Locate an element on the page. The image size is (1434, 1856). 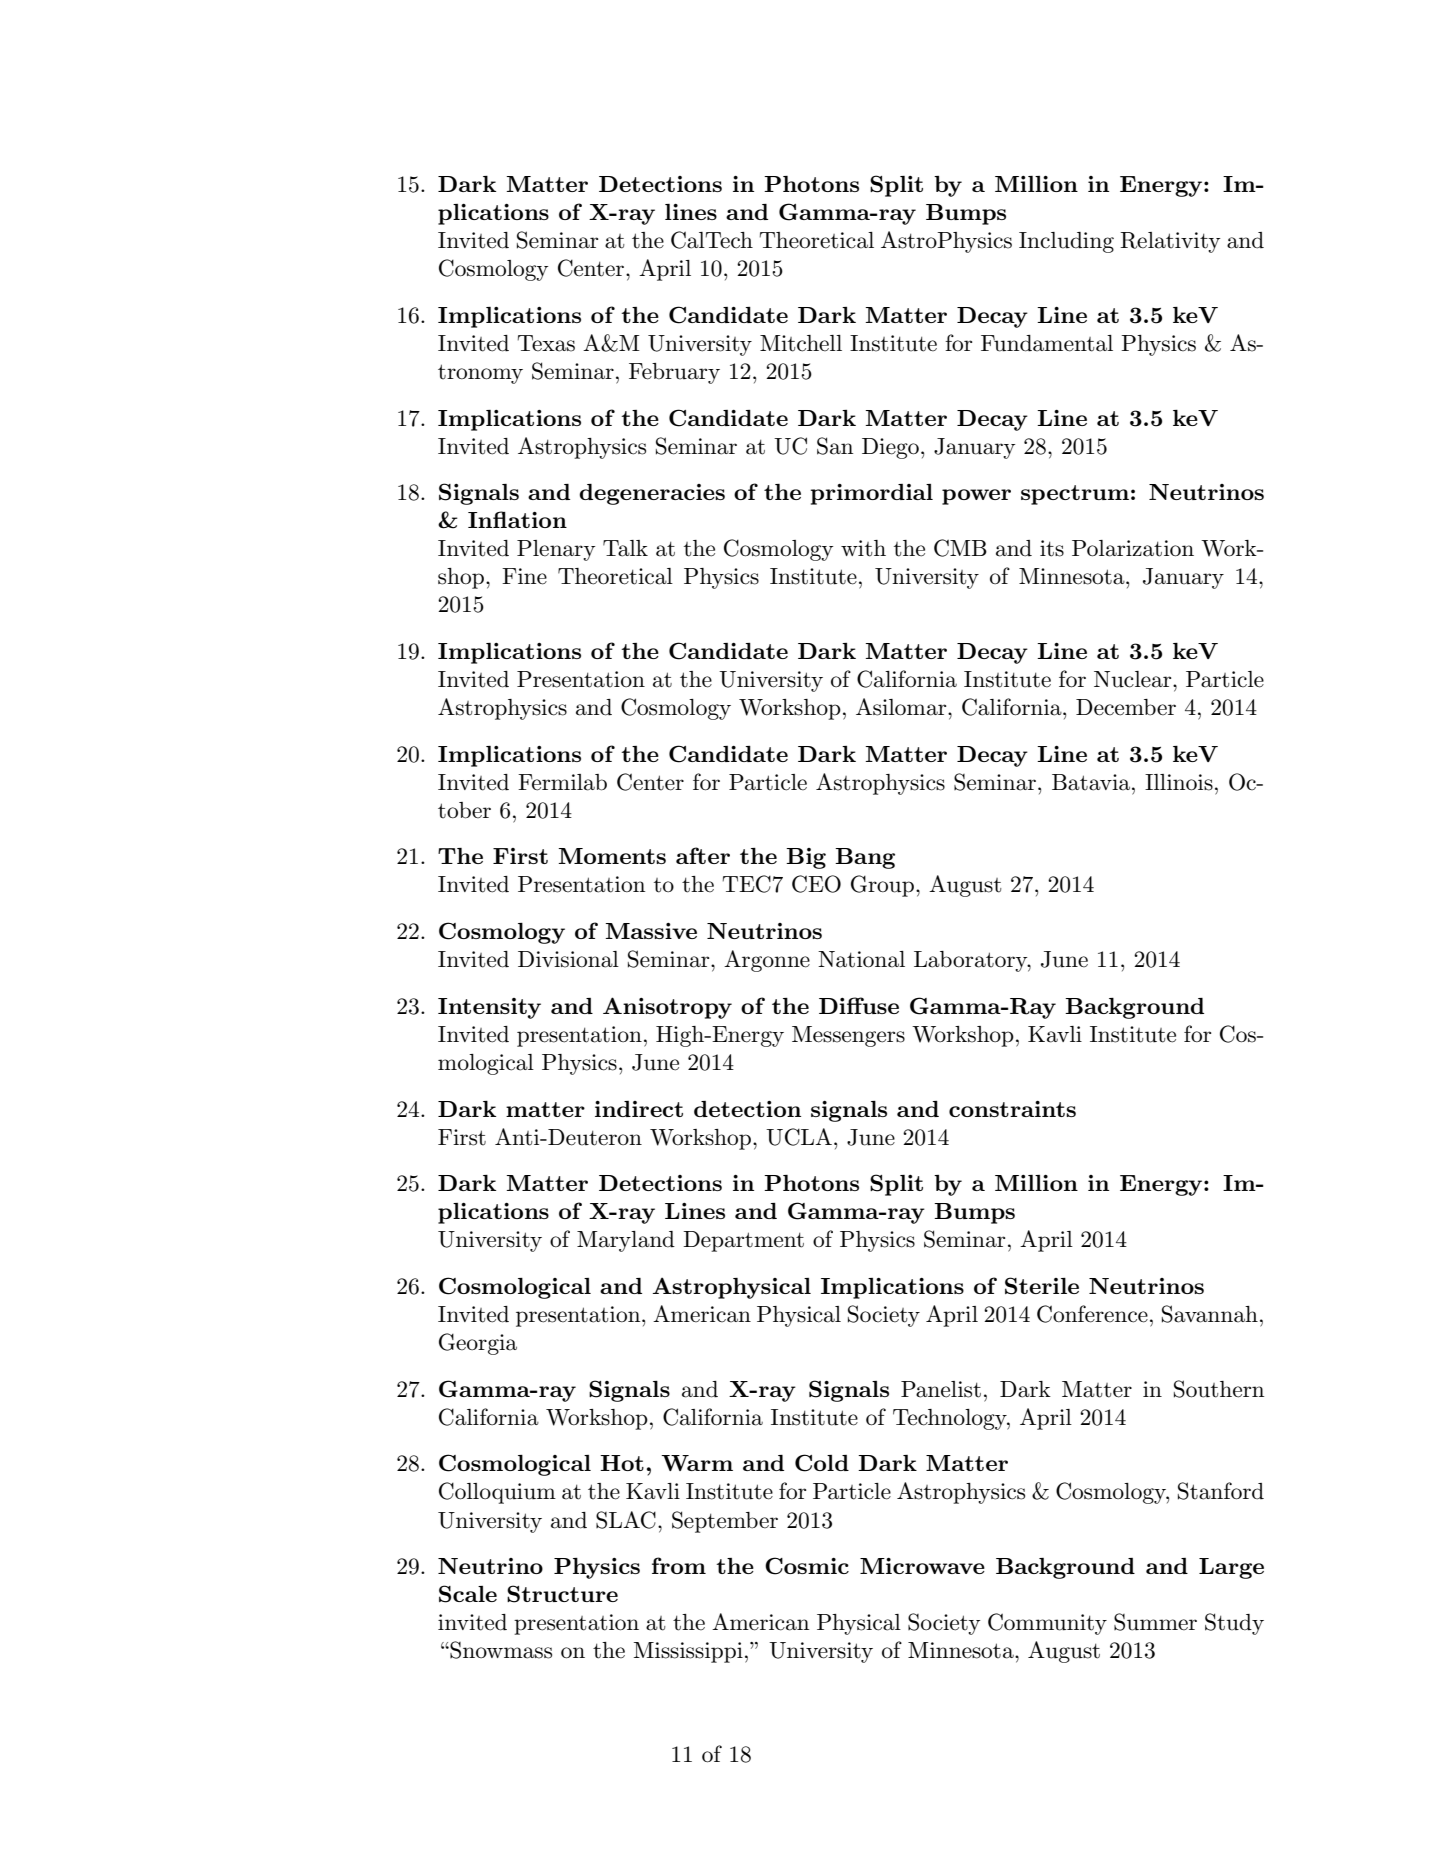
Summer is located at coordinates (1155, 1622).
